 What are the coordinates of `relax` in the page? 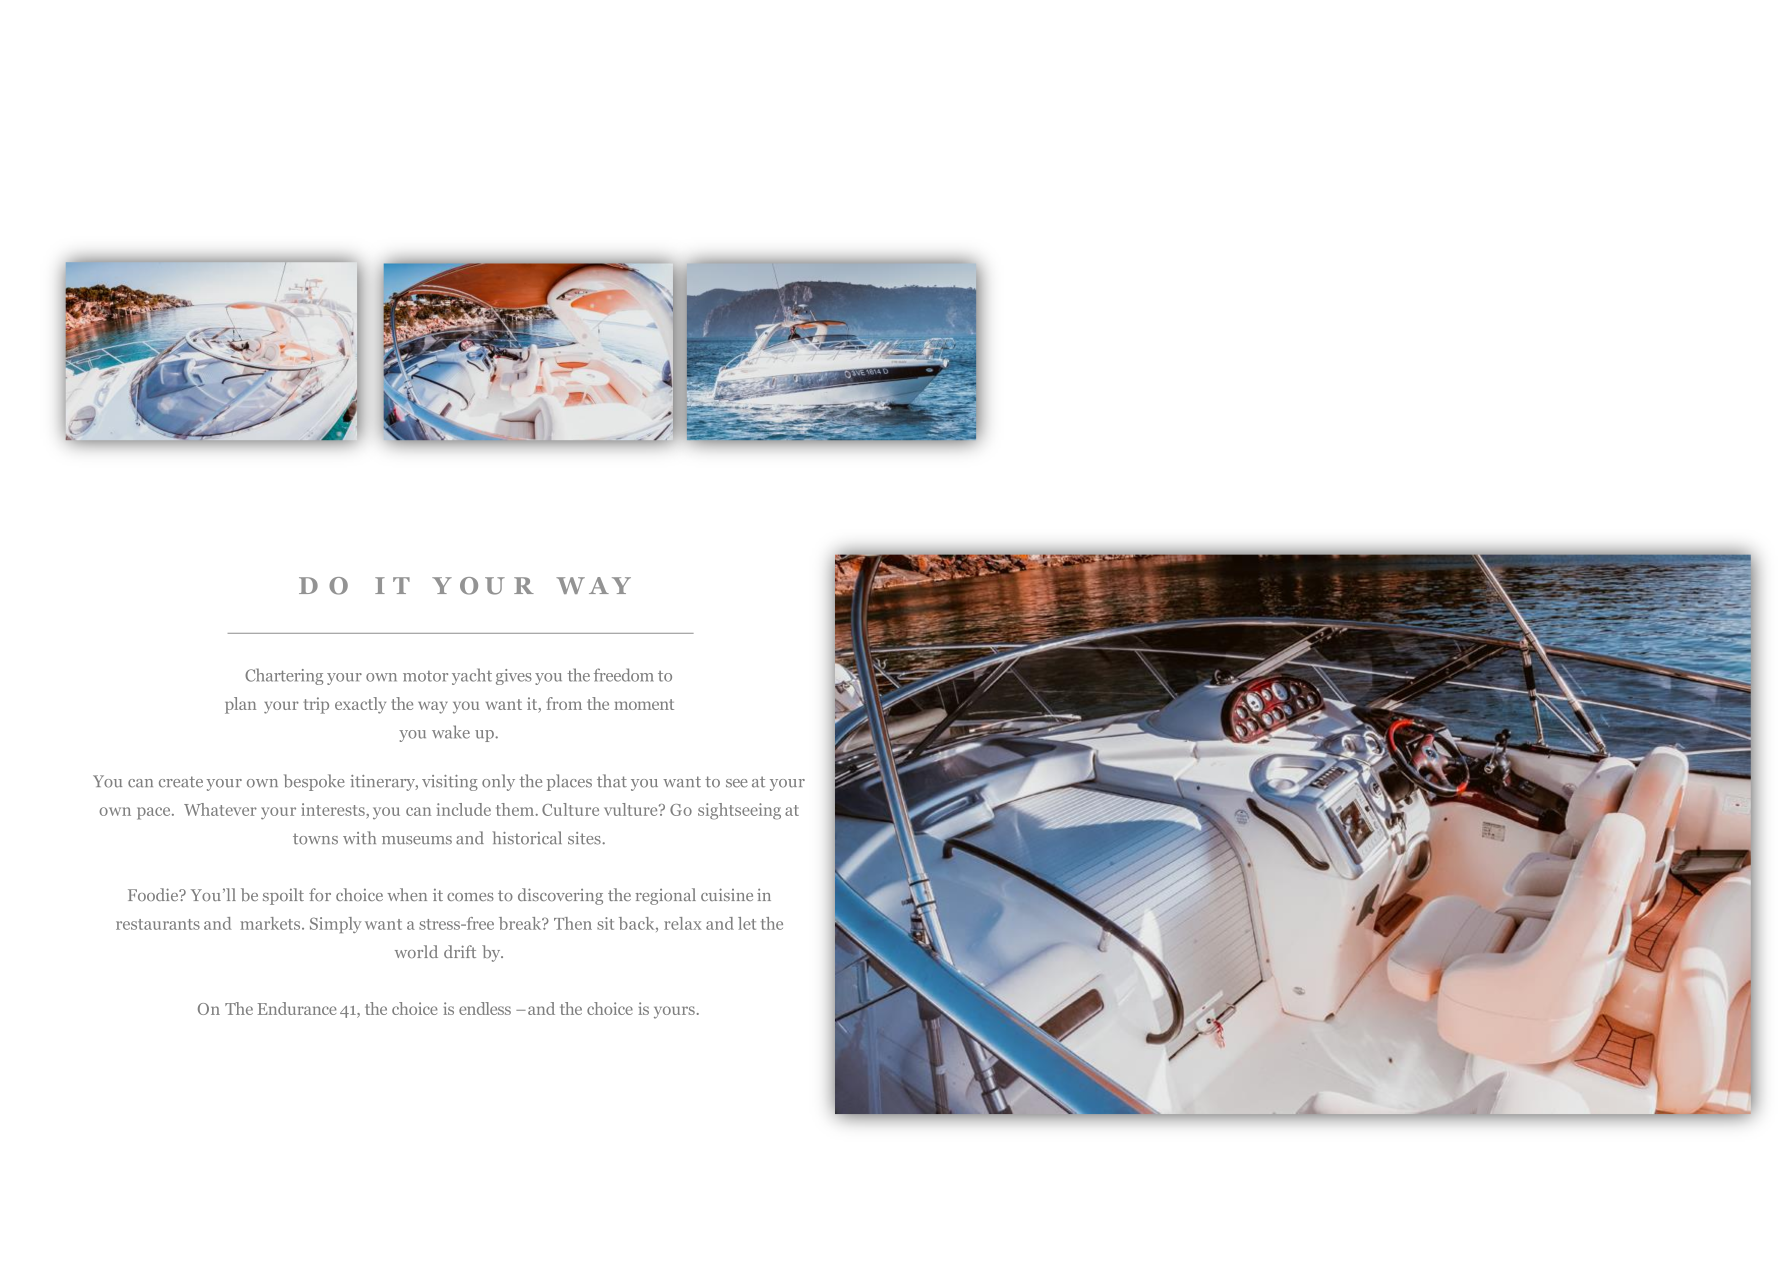 It's located at (682, 923).
